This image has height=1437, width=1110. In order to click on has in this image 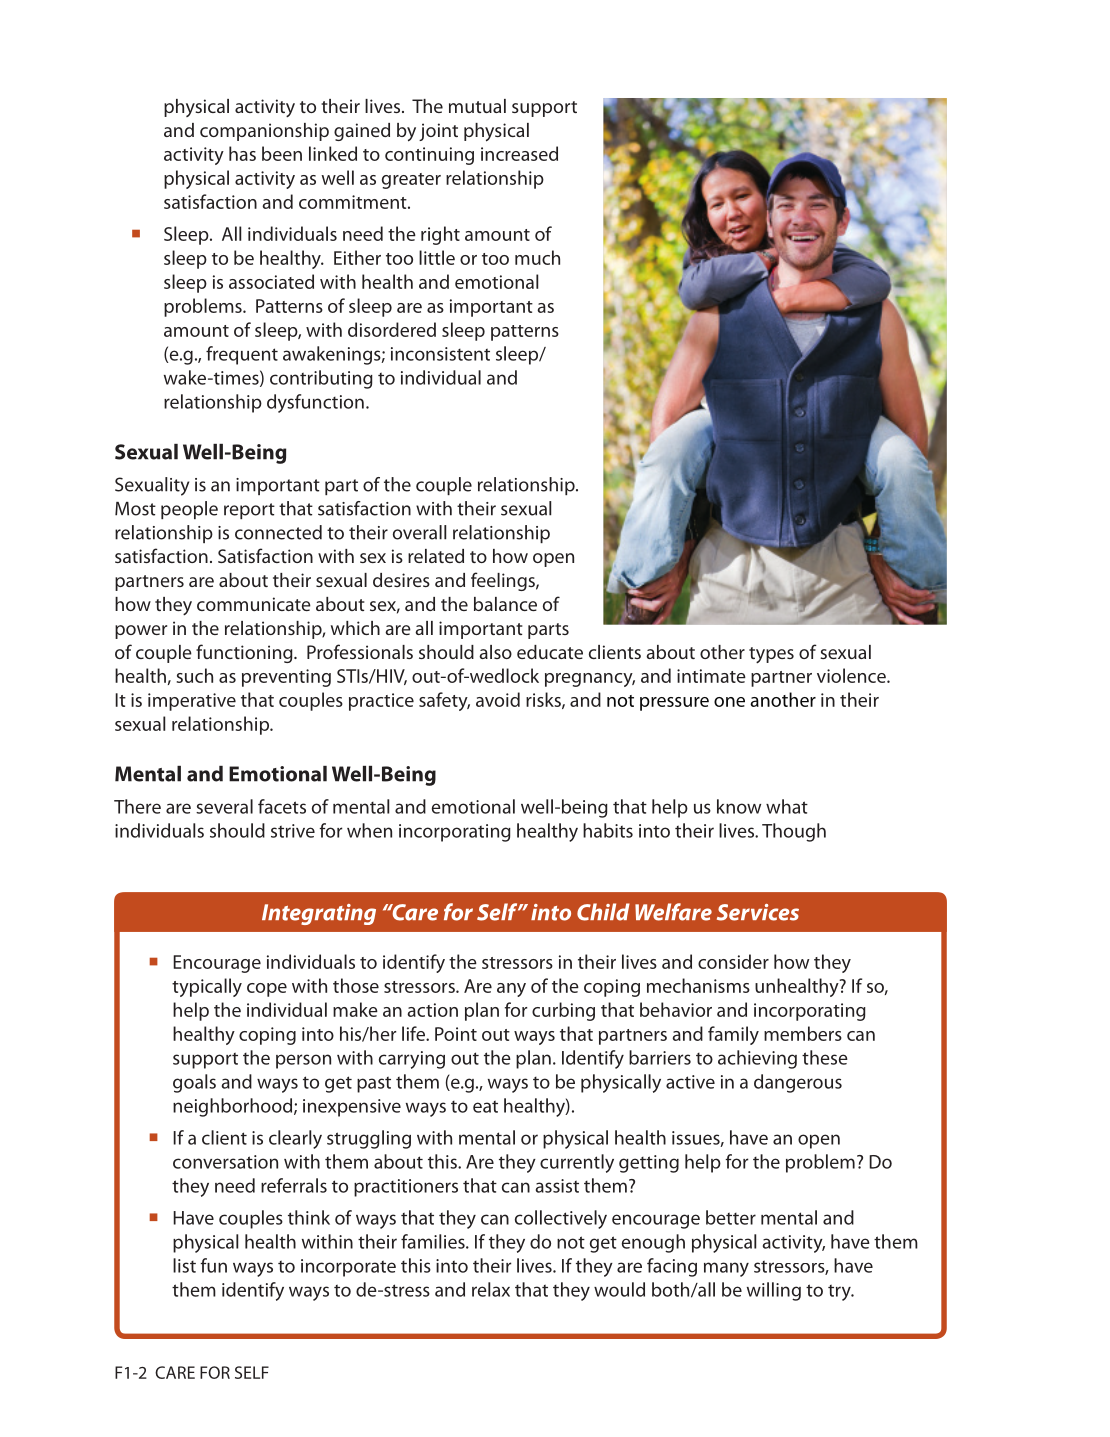, I will do `click(242, 153)`.
